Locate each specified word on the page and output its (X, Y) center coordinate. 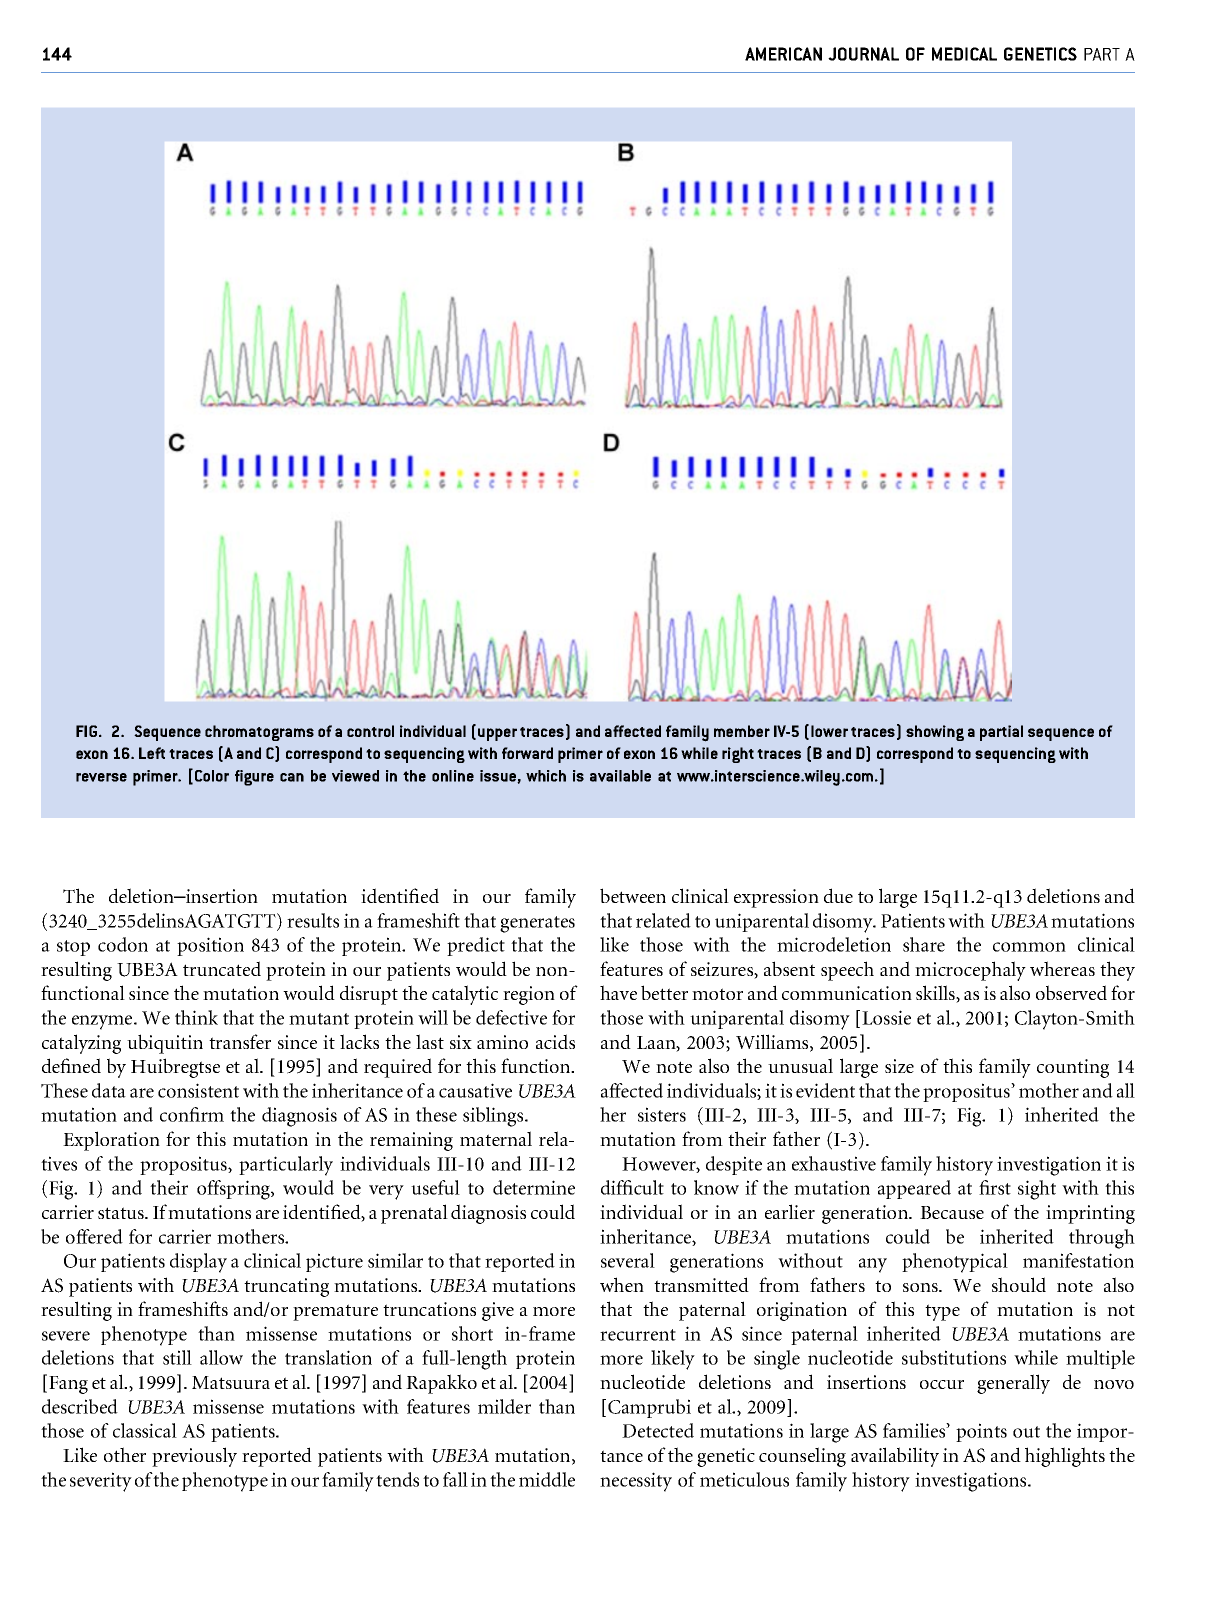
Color (212, 776)
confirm (192, 1114)
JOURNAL (863, 54)
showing (935, 733)
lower (829, 731)
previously (194, 1457)
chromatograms (259, 733)
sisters (662, 1114)
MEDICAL (964, 54)
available (620, 776)
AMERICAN (783, 54)
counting (1073, 1068)
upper (497, 734)
